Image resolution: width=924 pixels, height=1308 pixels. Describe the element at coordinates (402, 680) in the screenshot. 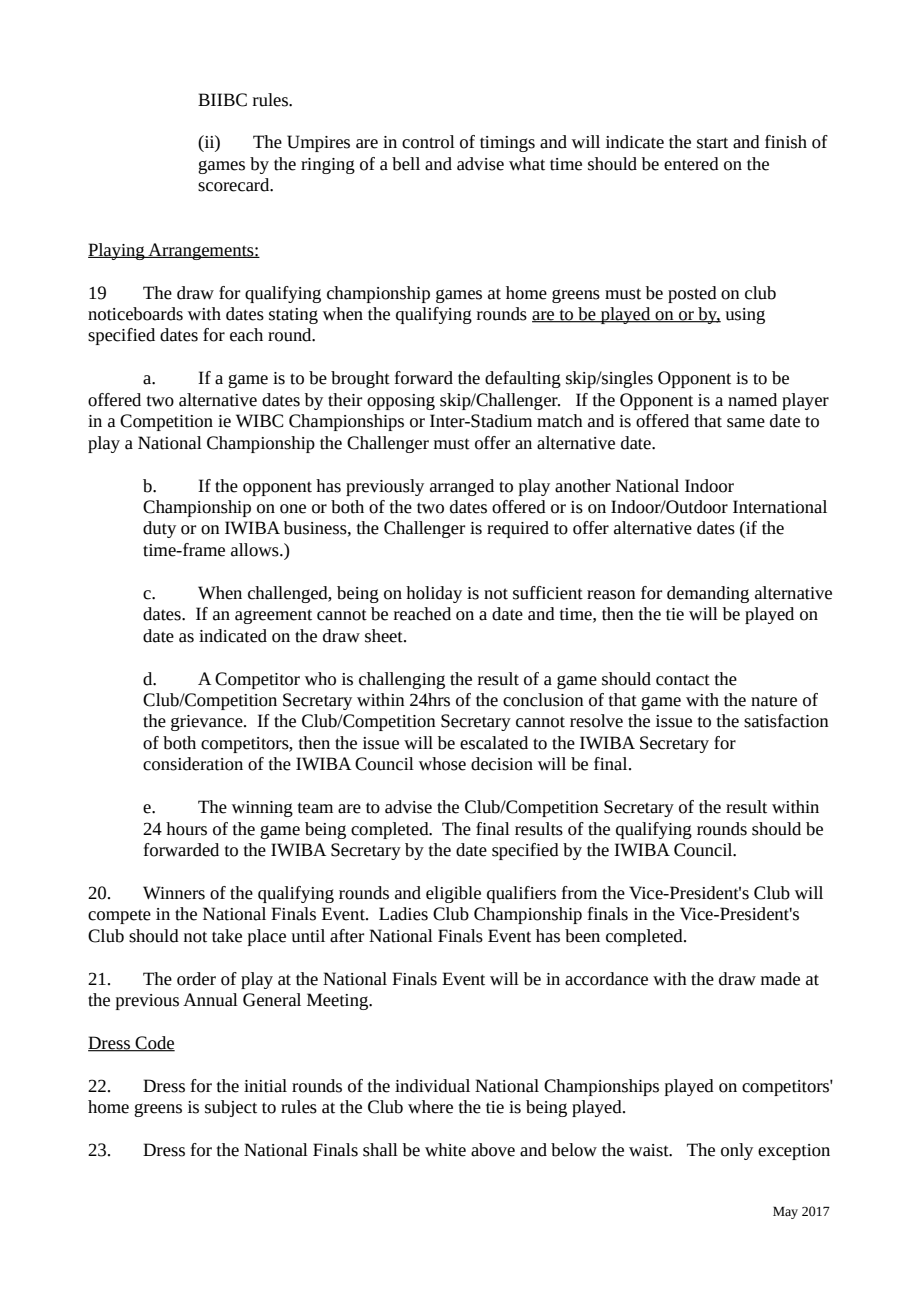

I see `challenging` at that location.
